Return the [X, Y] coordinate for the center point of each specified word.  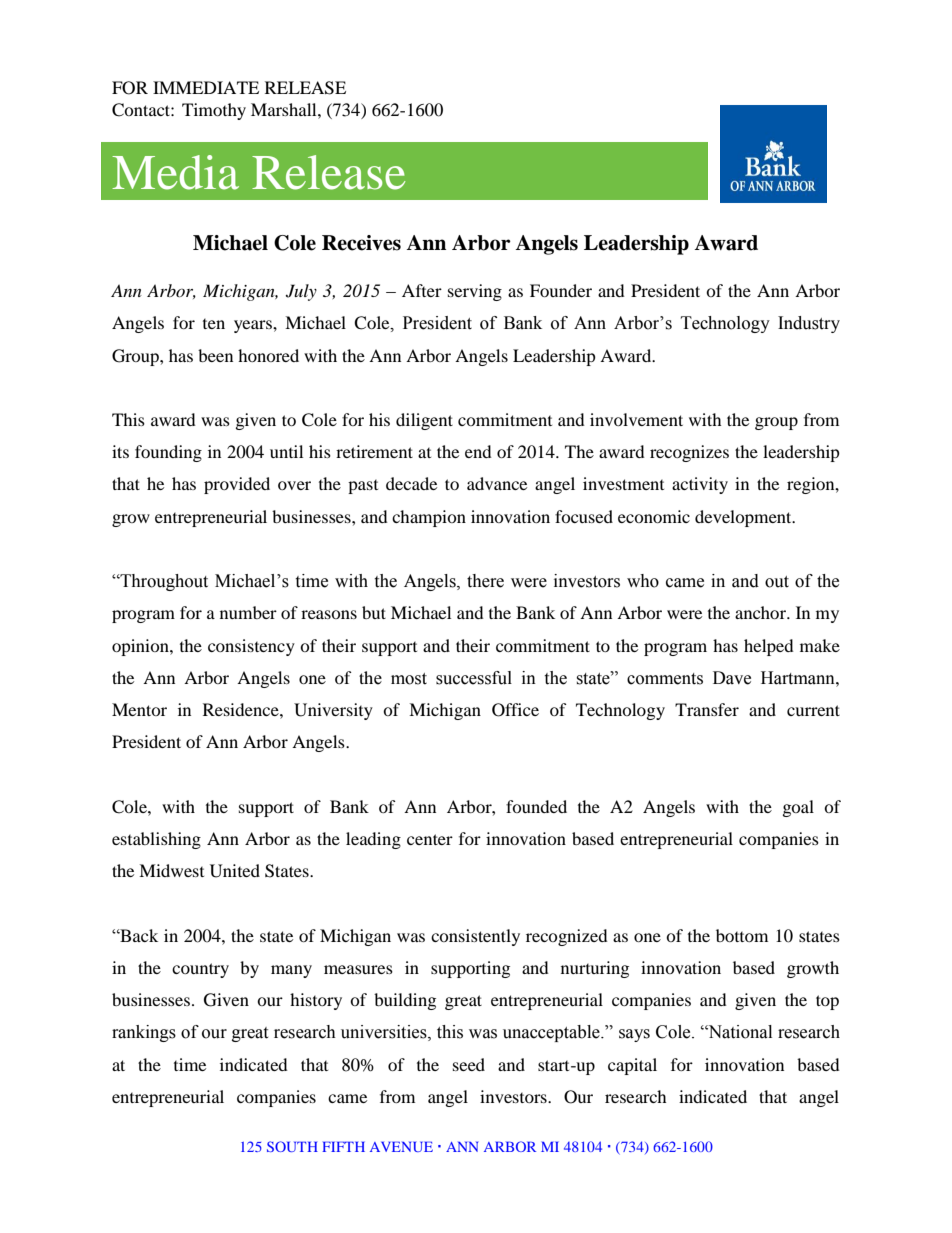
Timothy [214, 111]
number [248, 612]
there [485, 581]
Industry [809, 324]
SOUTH [292, 1146]
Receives [361, 243]
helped [769, 647]
